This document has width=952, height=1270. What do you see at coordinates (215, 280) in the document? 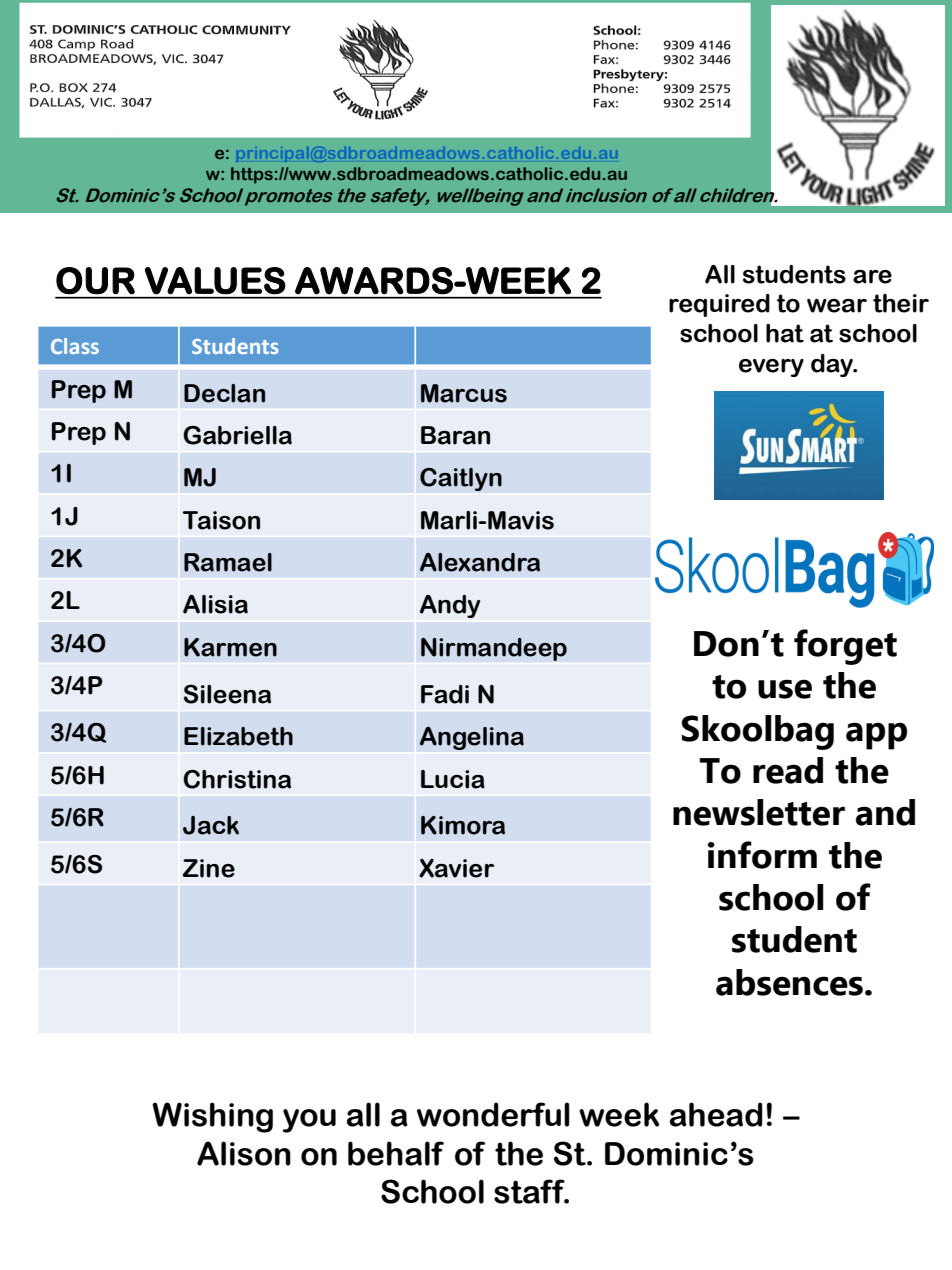
I see `VALUES` at bounding box center [215, 280].
